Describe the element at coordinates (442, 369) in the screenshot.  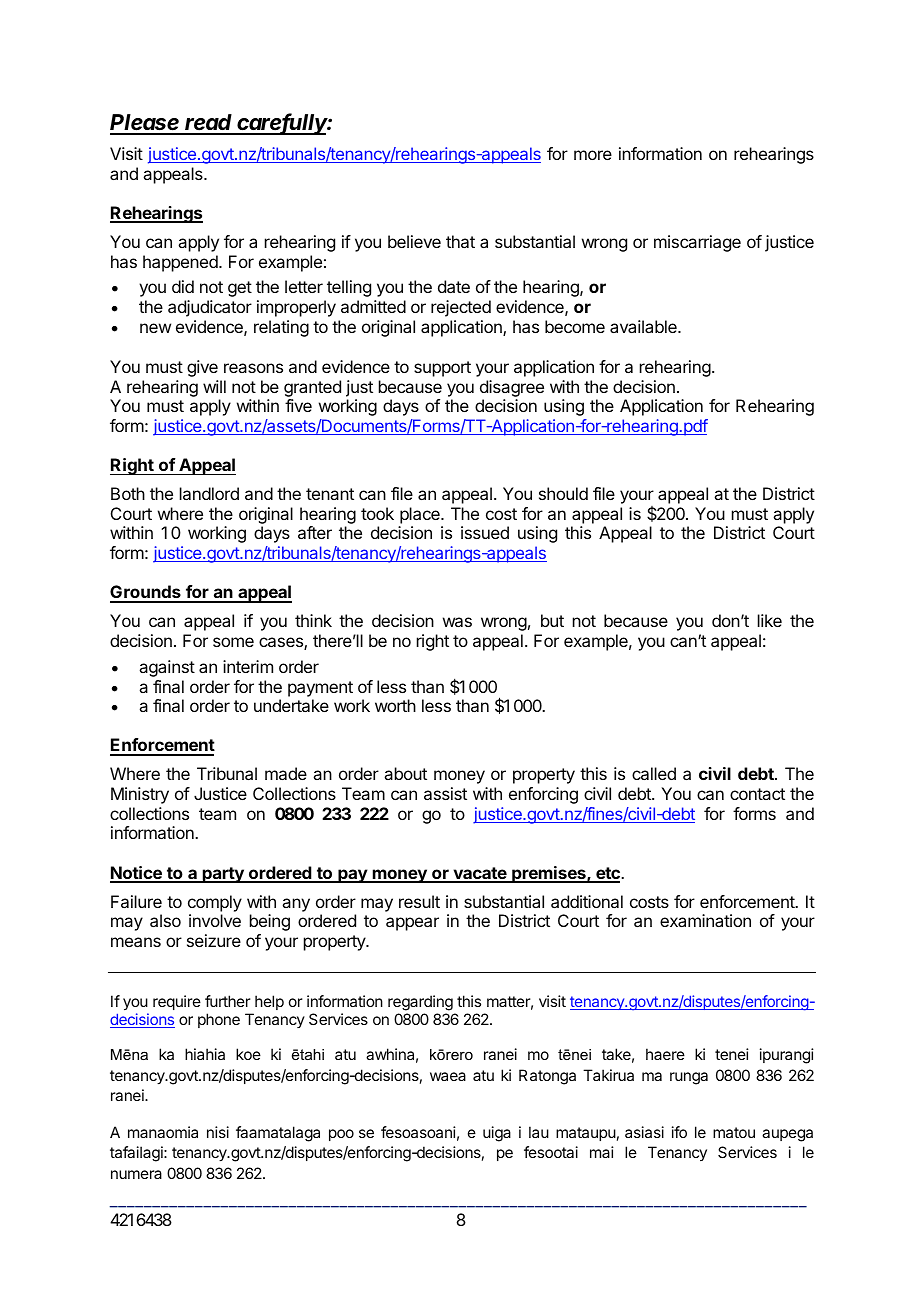
I see `support` at that location.
